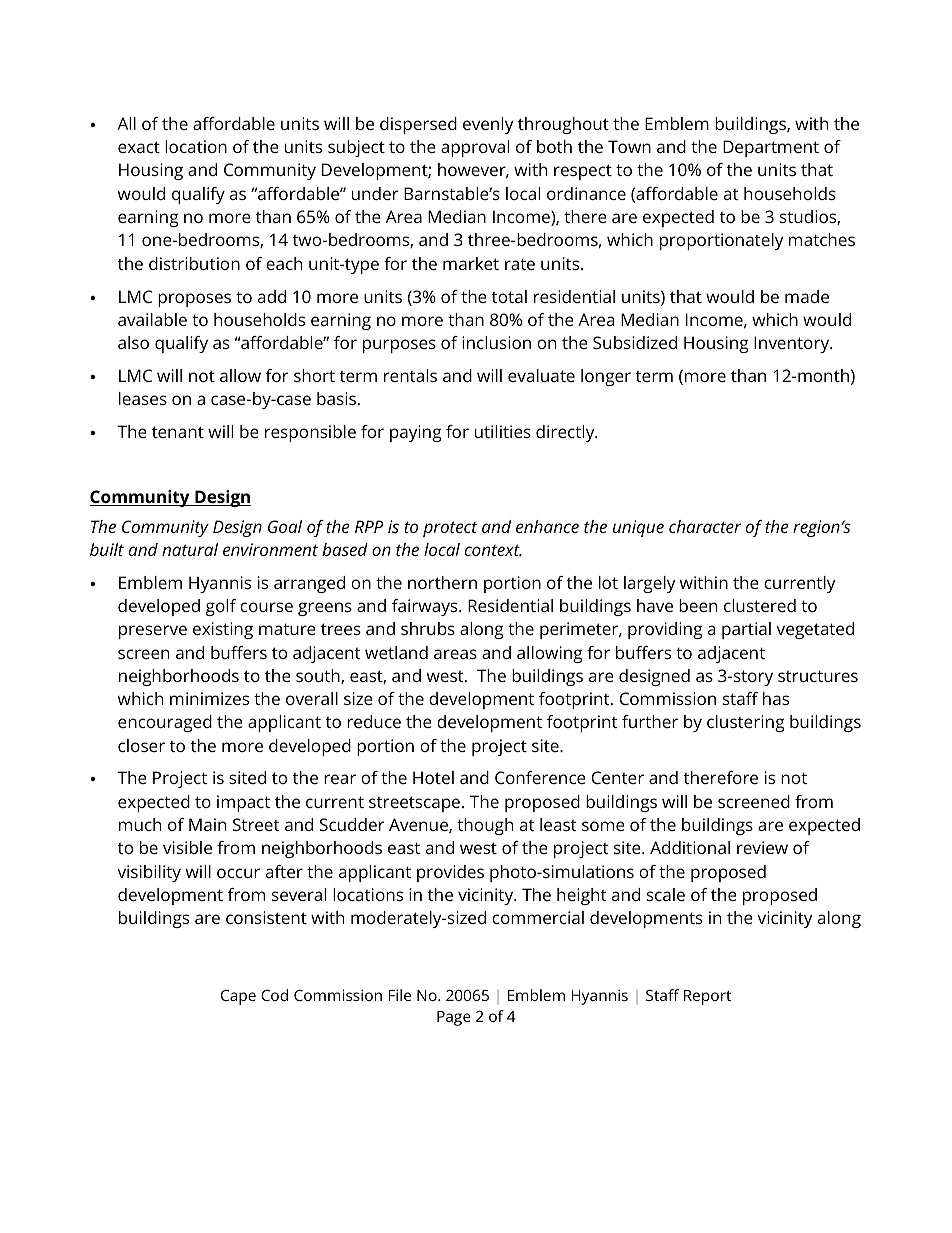 The width and height of the screenshot is (952, 1233). What do you see at coordinates (771, 148) in the screenshot?
I see `Department` at bounding box center [771, 148].
